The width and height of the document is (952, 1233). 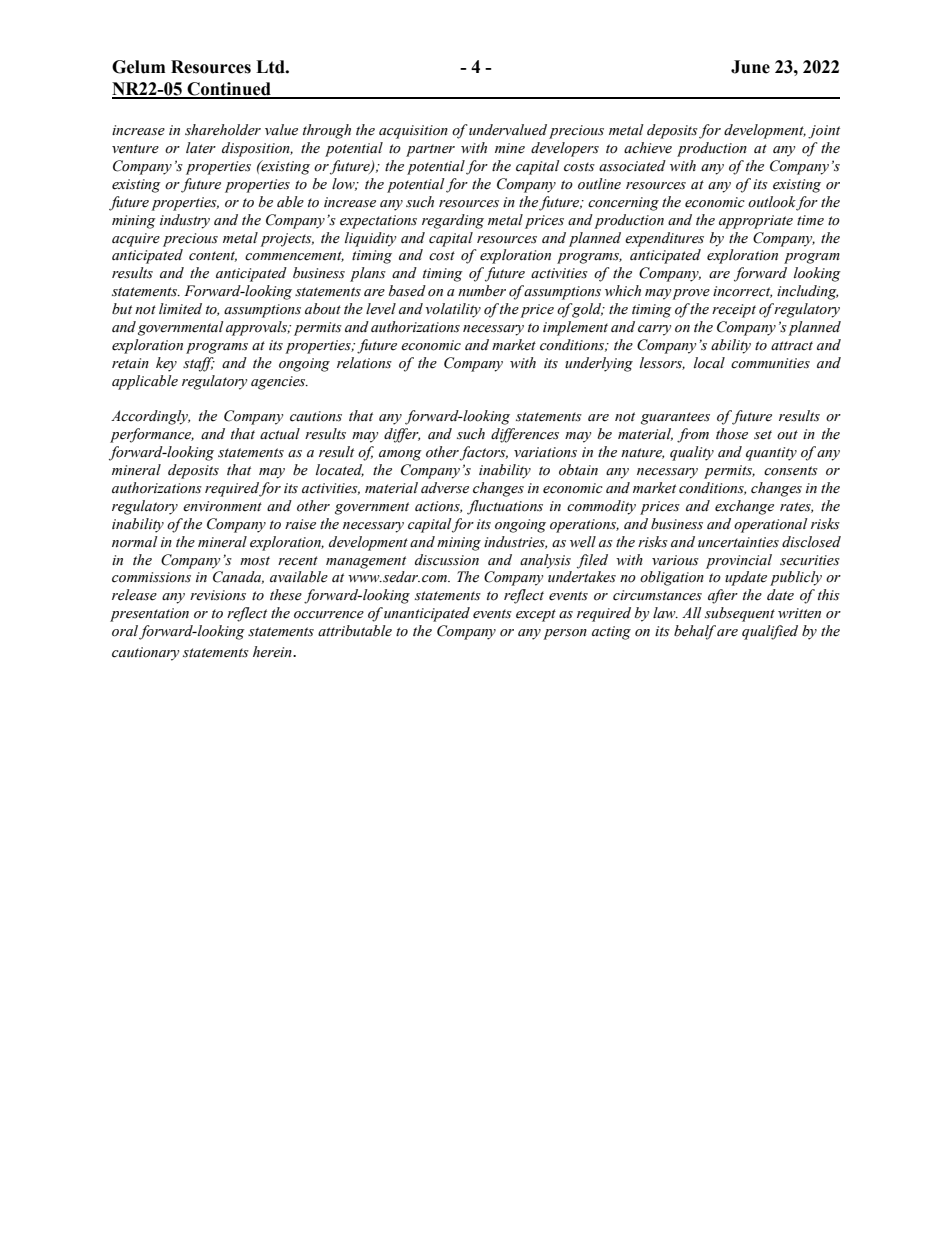 I want to click on content, so click(x=213, y=256).
